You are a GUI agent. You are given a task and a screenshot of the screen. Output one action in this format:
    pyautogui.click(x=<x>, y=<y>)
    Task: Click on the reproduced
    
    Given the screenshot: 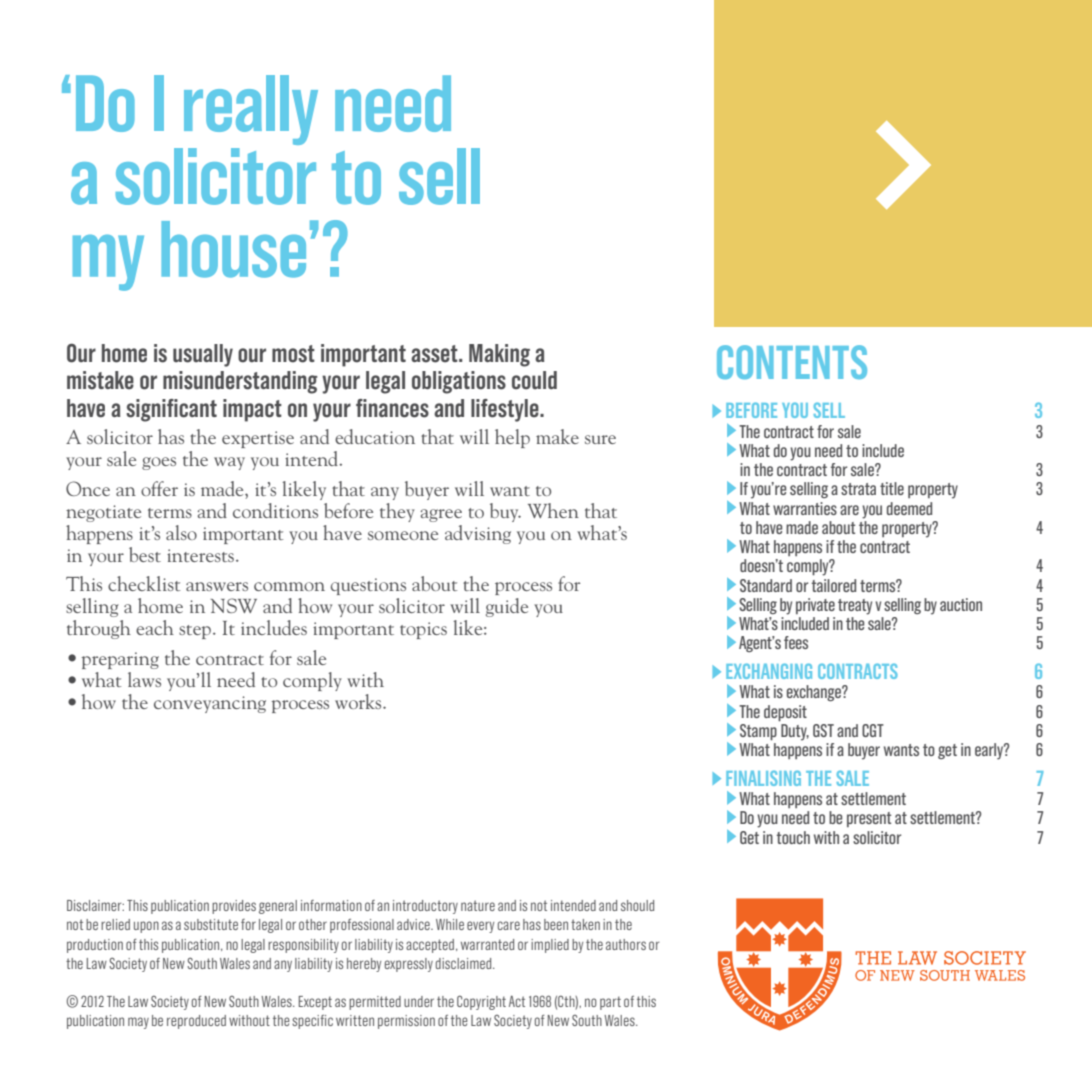 What is the action you would take?
    pyautogui.click(x=196, y=1022)
